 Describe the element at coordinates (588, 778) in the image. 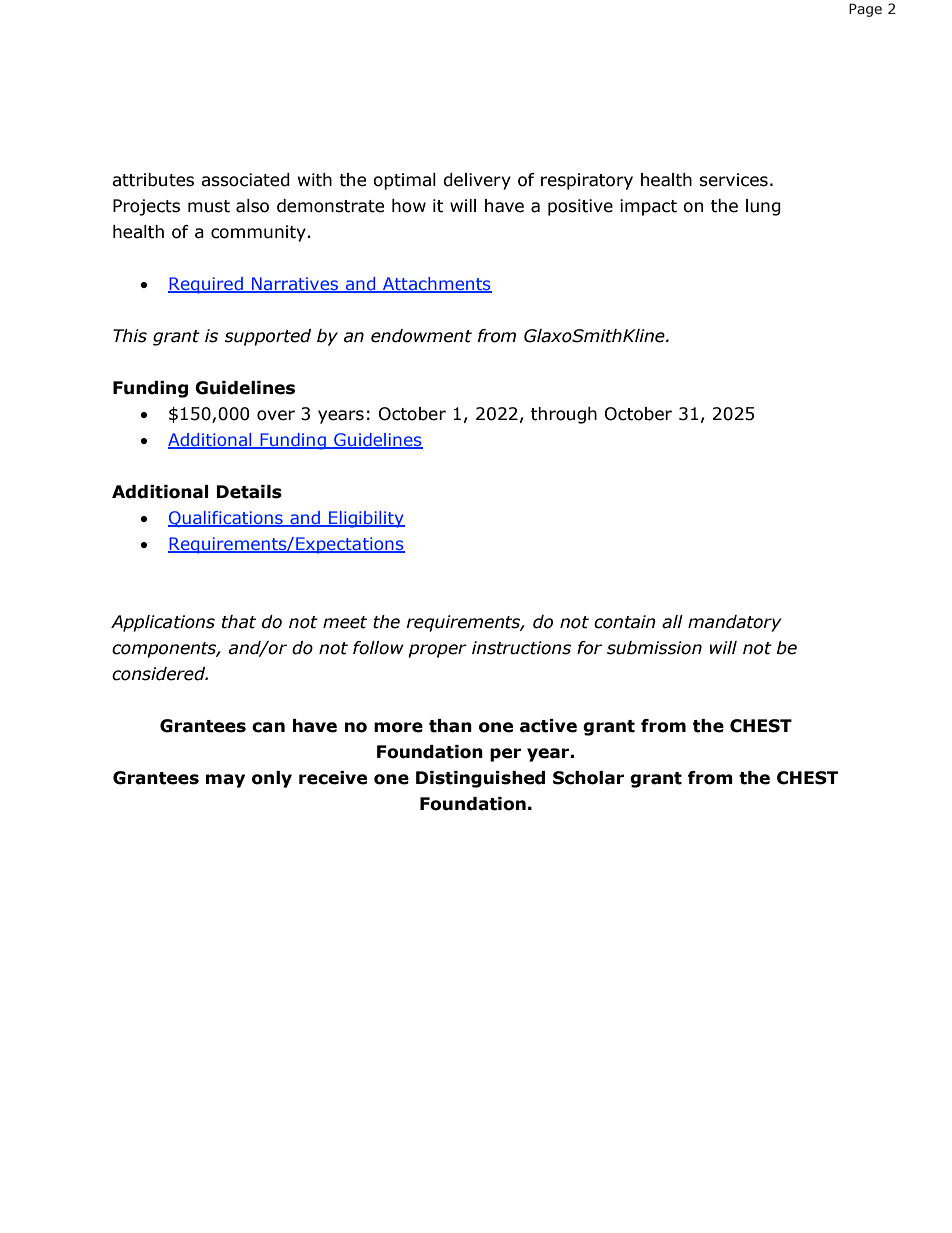

I see `Scholar` at that location.
